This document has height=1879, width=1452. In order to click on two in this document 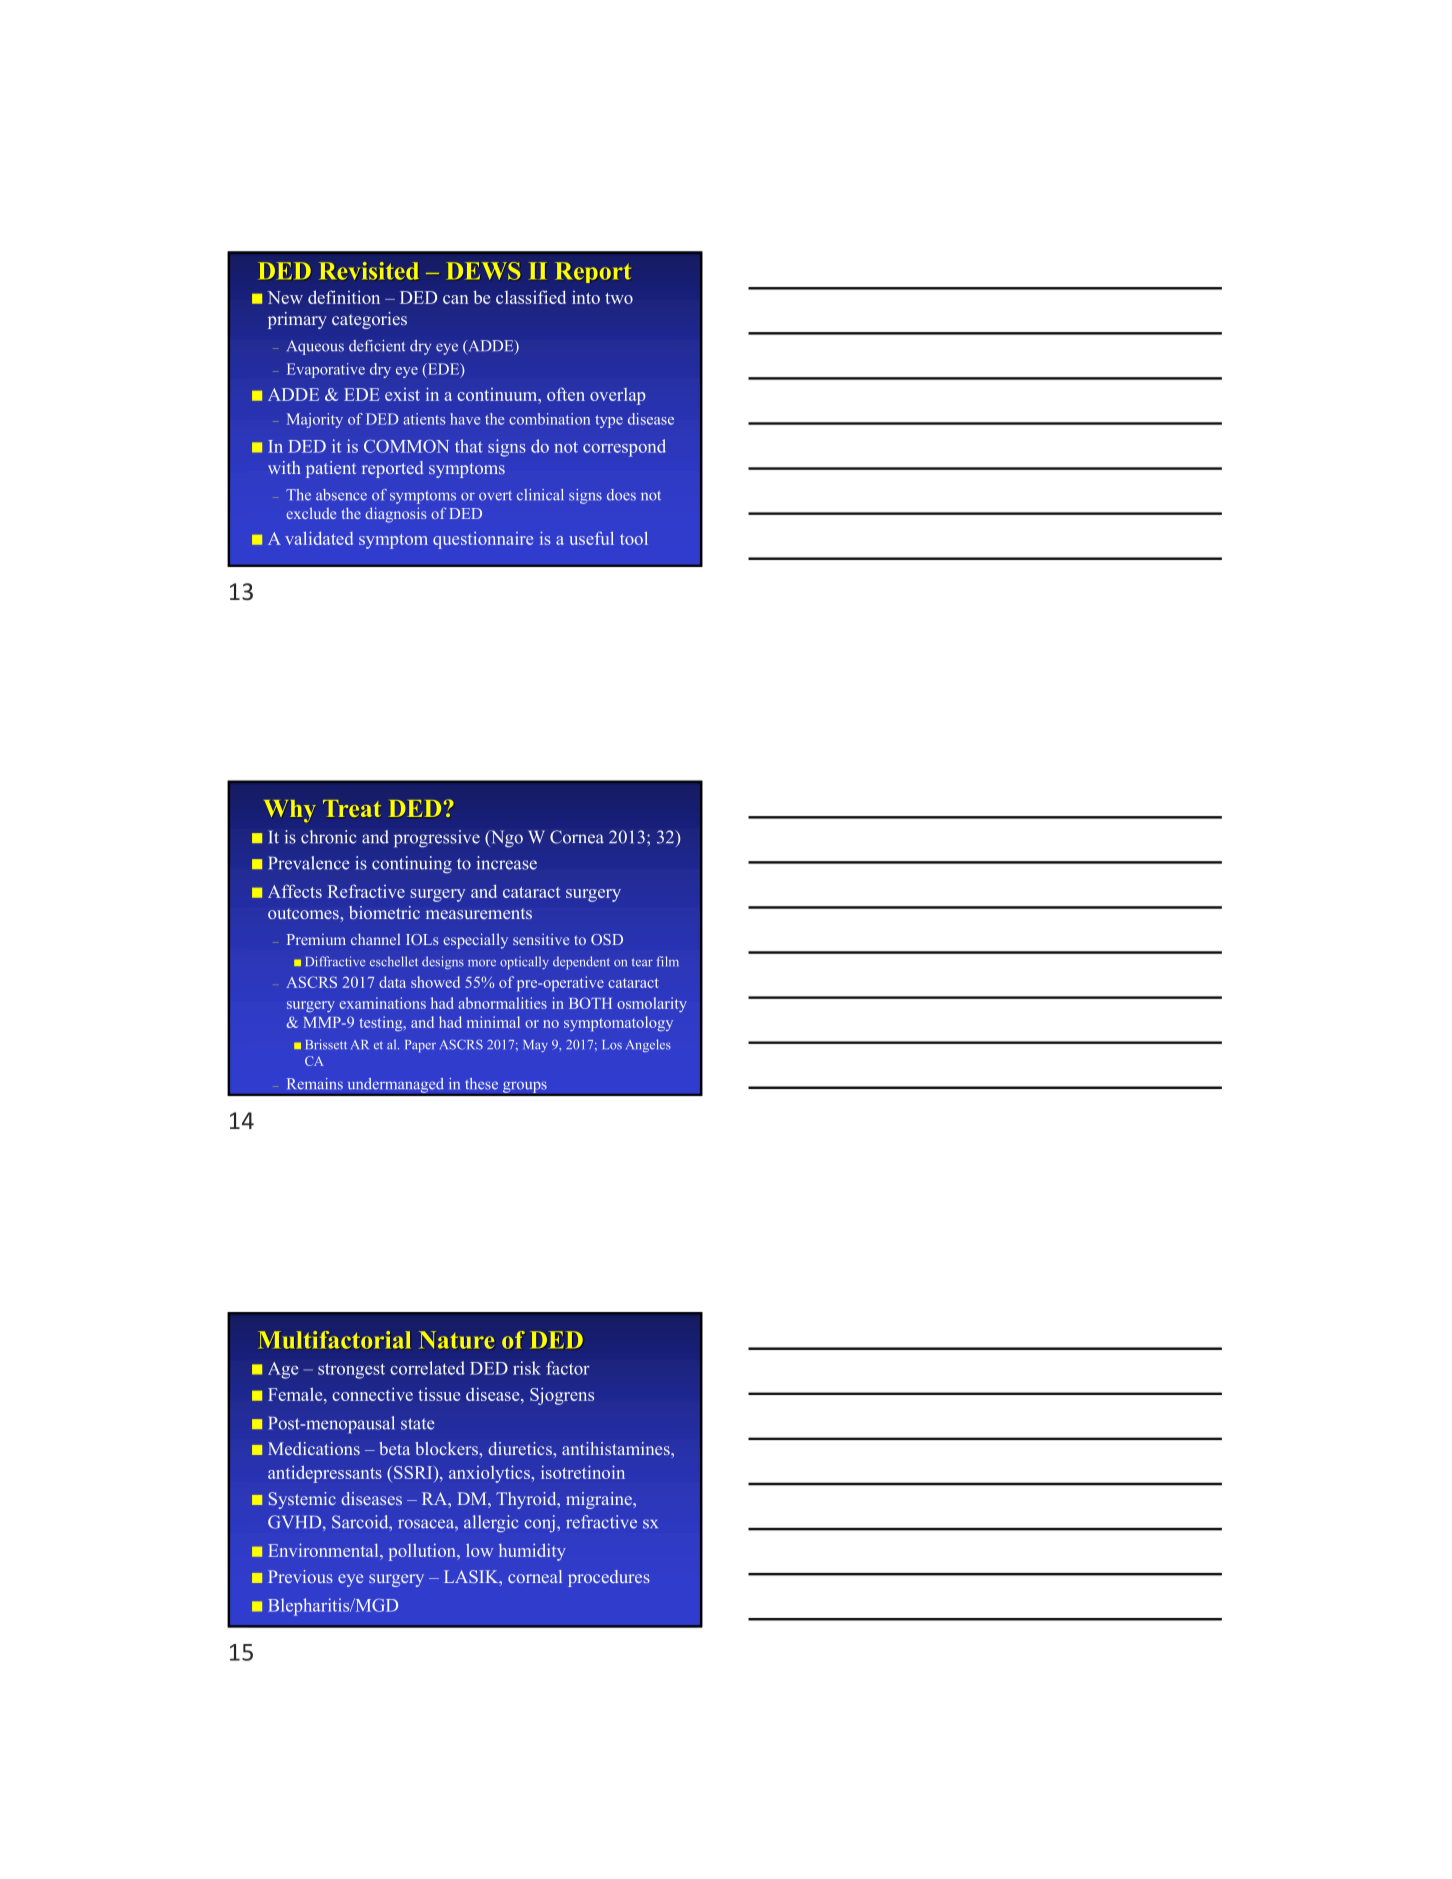, I will do `click(619, 298)`.
